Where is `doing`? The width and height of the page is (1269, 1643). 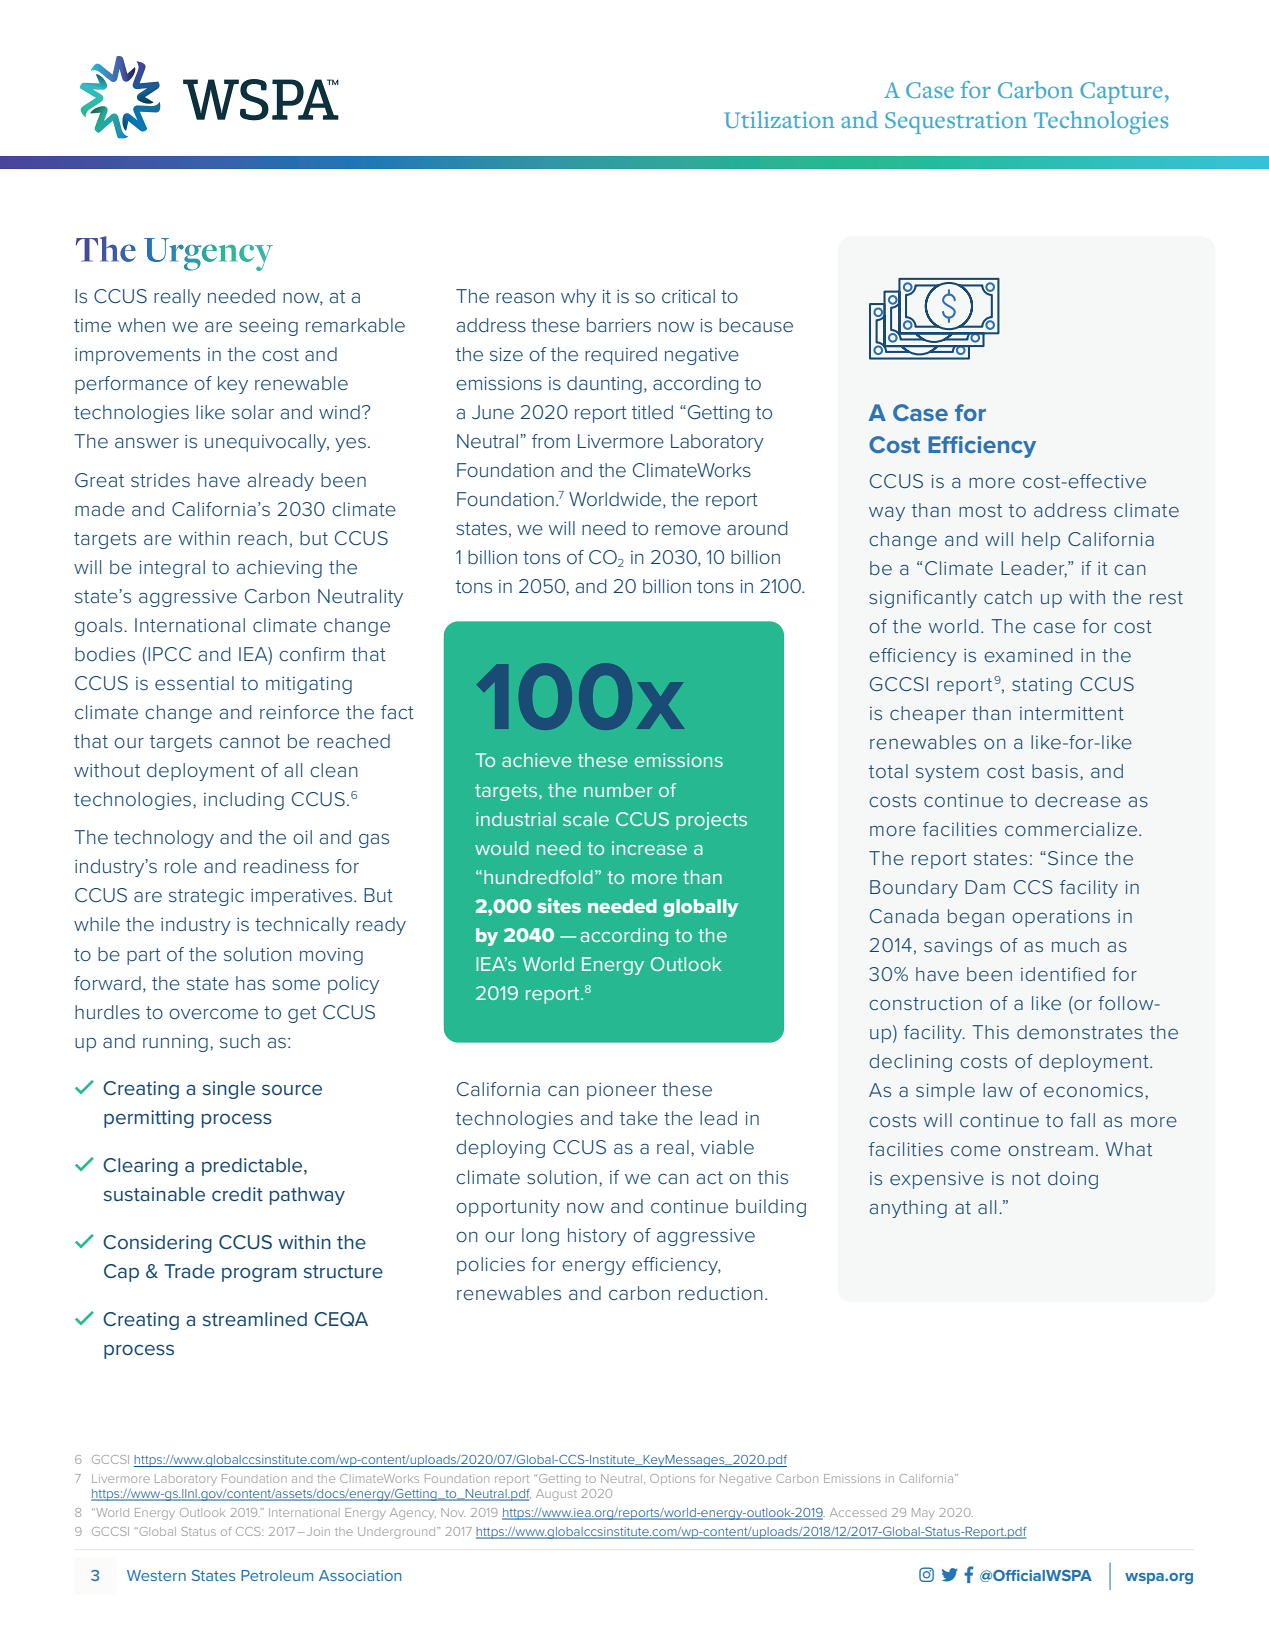
doing is located at coordinates (1073, 1180).
